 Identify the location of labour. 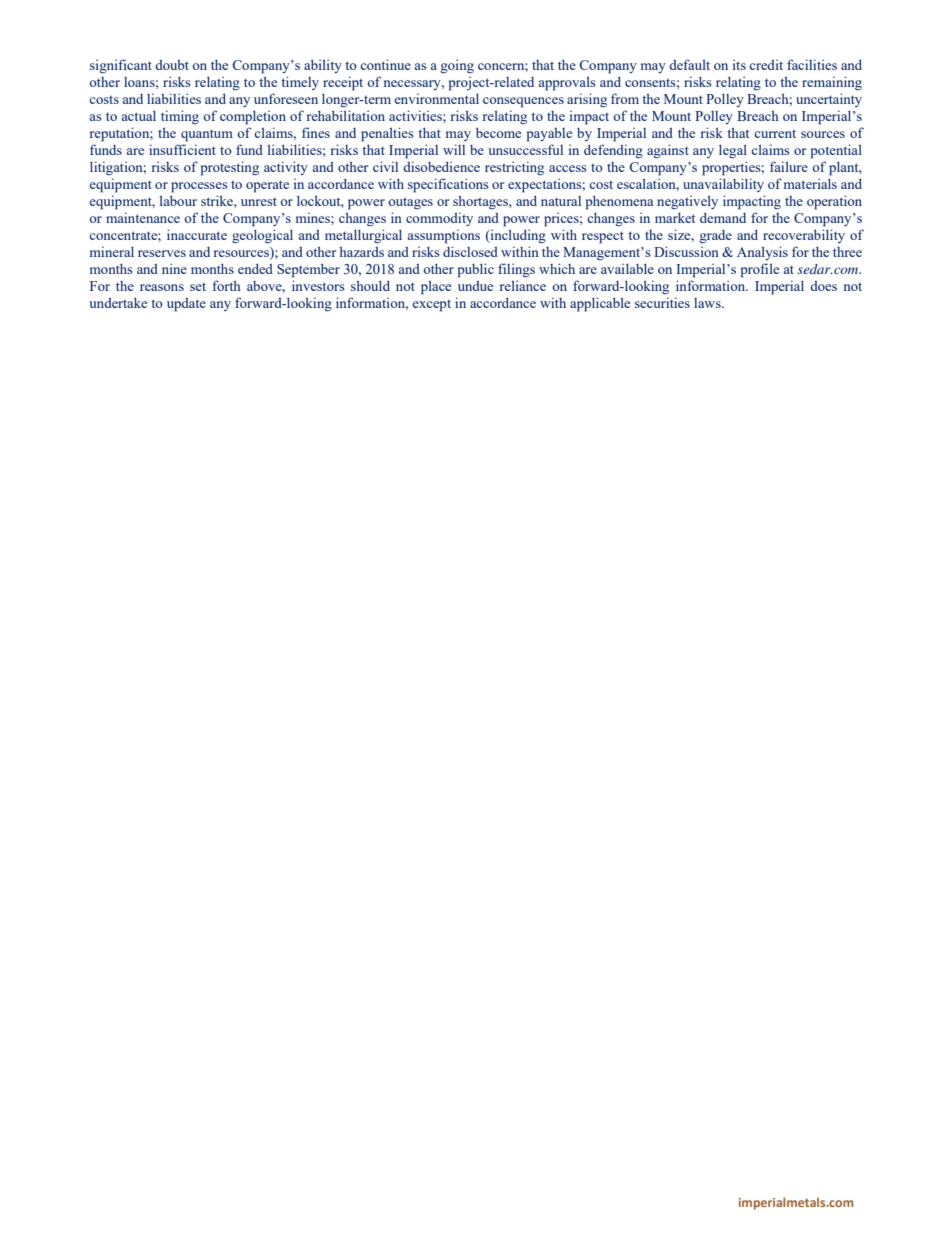
(178, 200).
